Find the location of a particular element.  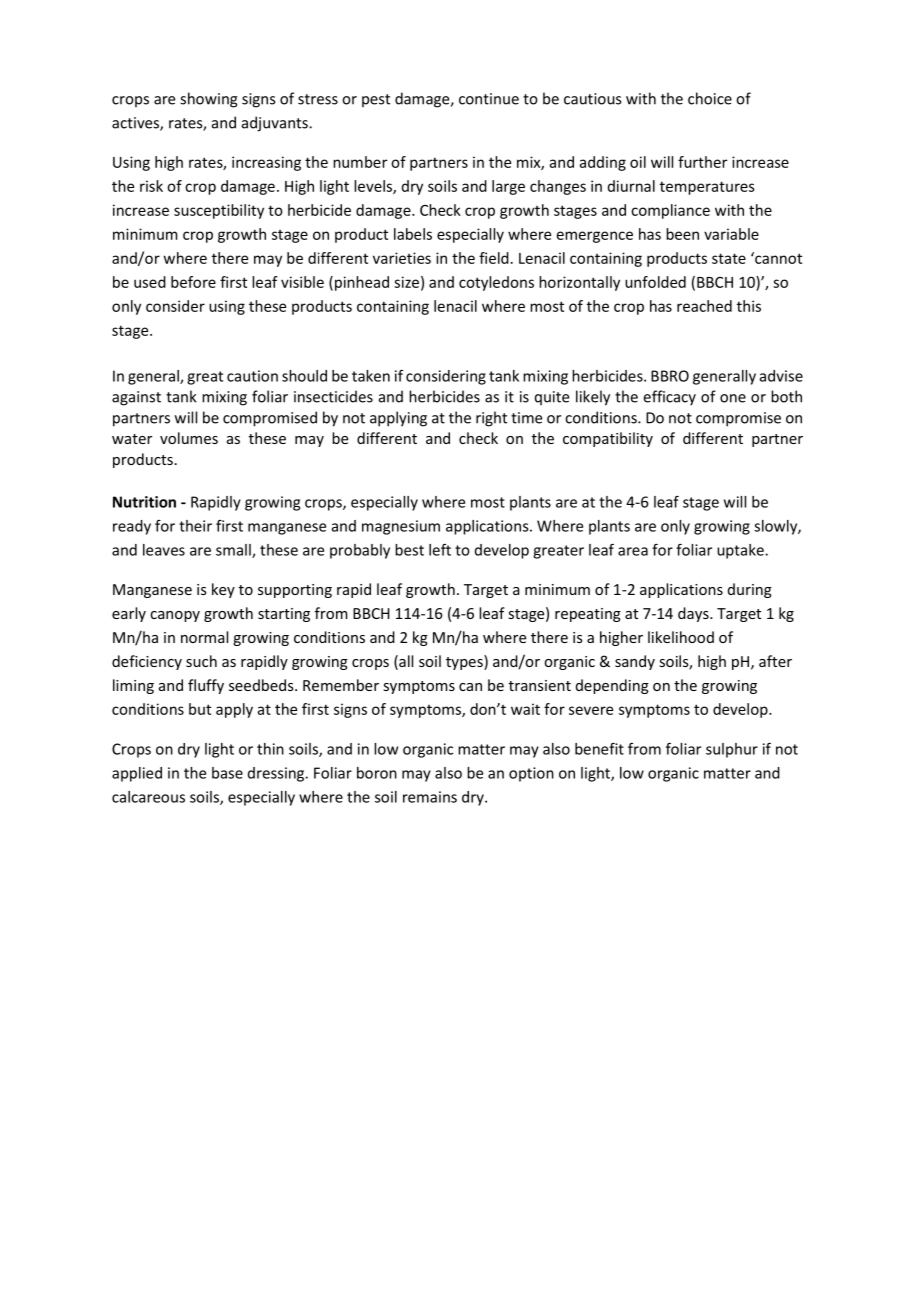

right is located at coordinates (491, 419).
